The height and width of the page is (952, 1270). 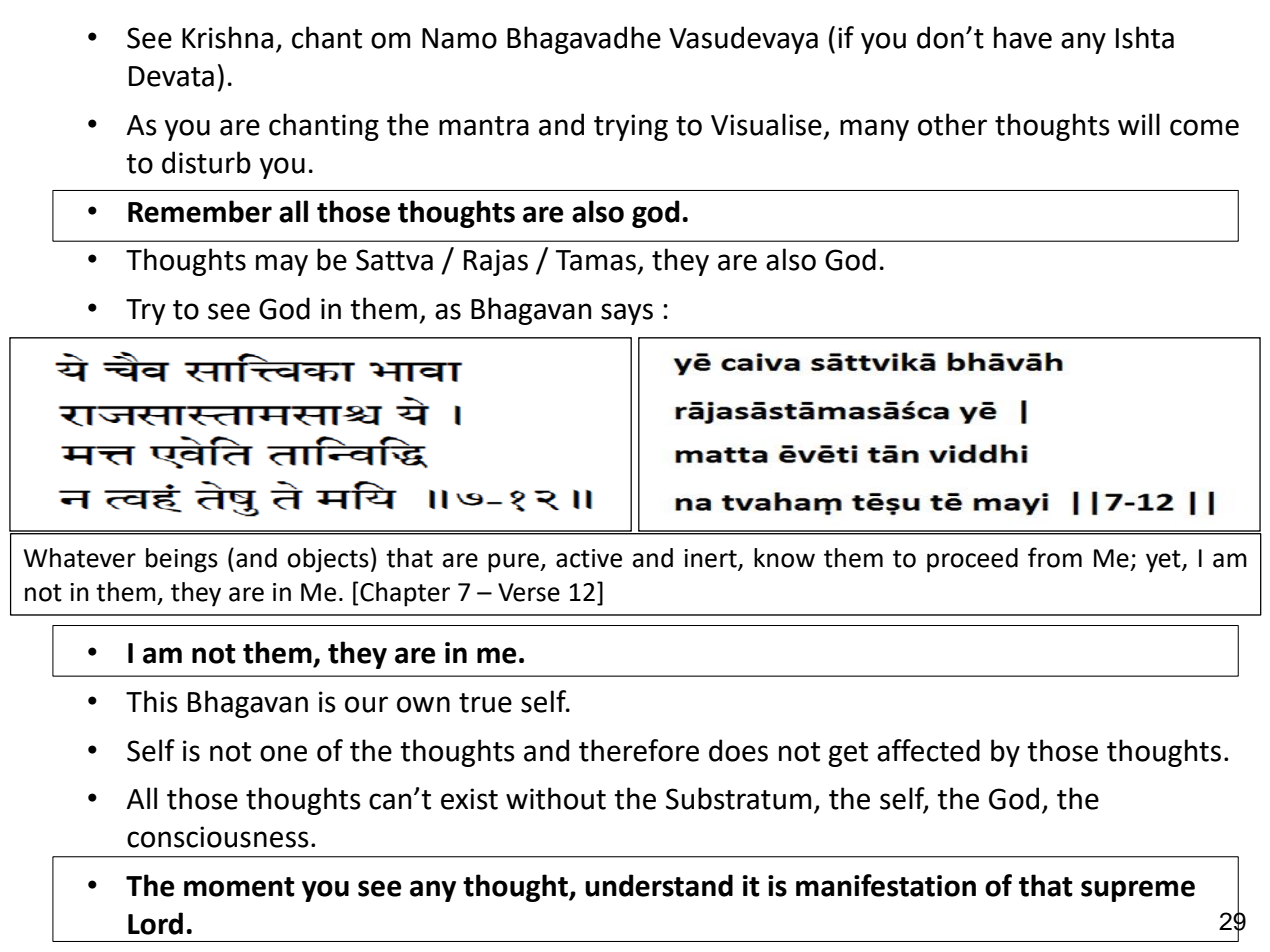 I want to click on therefore, so click(x=639, y=750).
